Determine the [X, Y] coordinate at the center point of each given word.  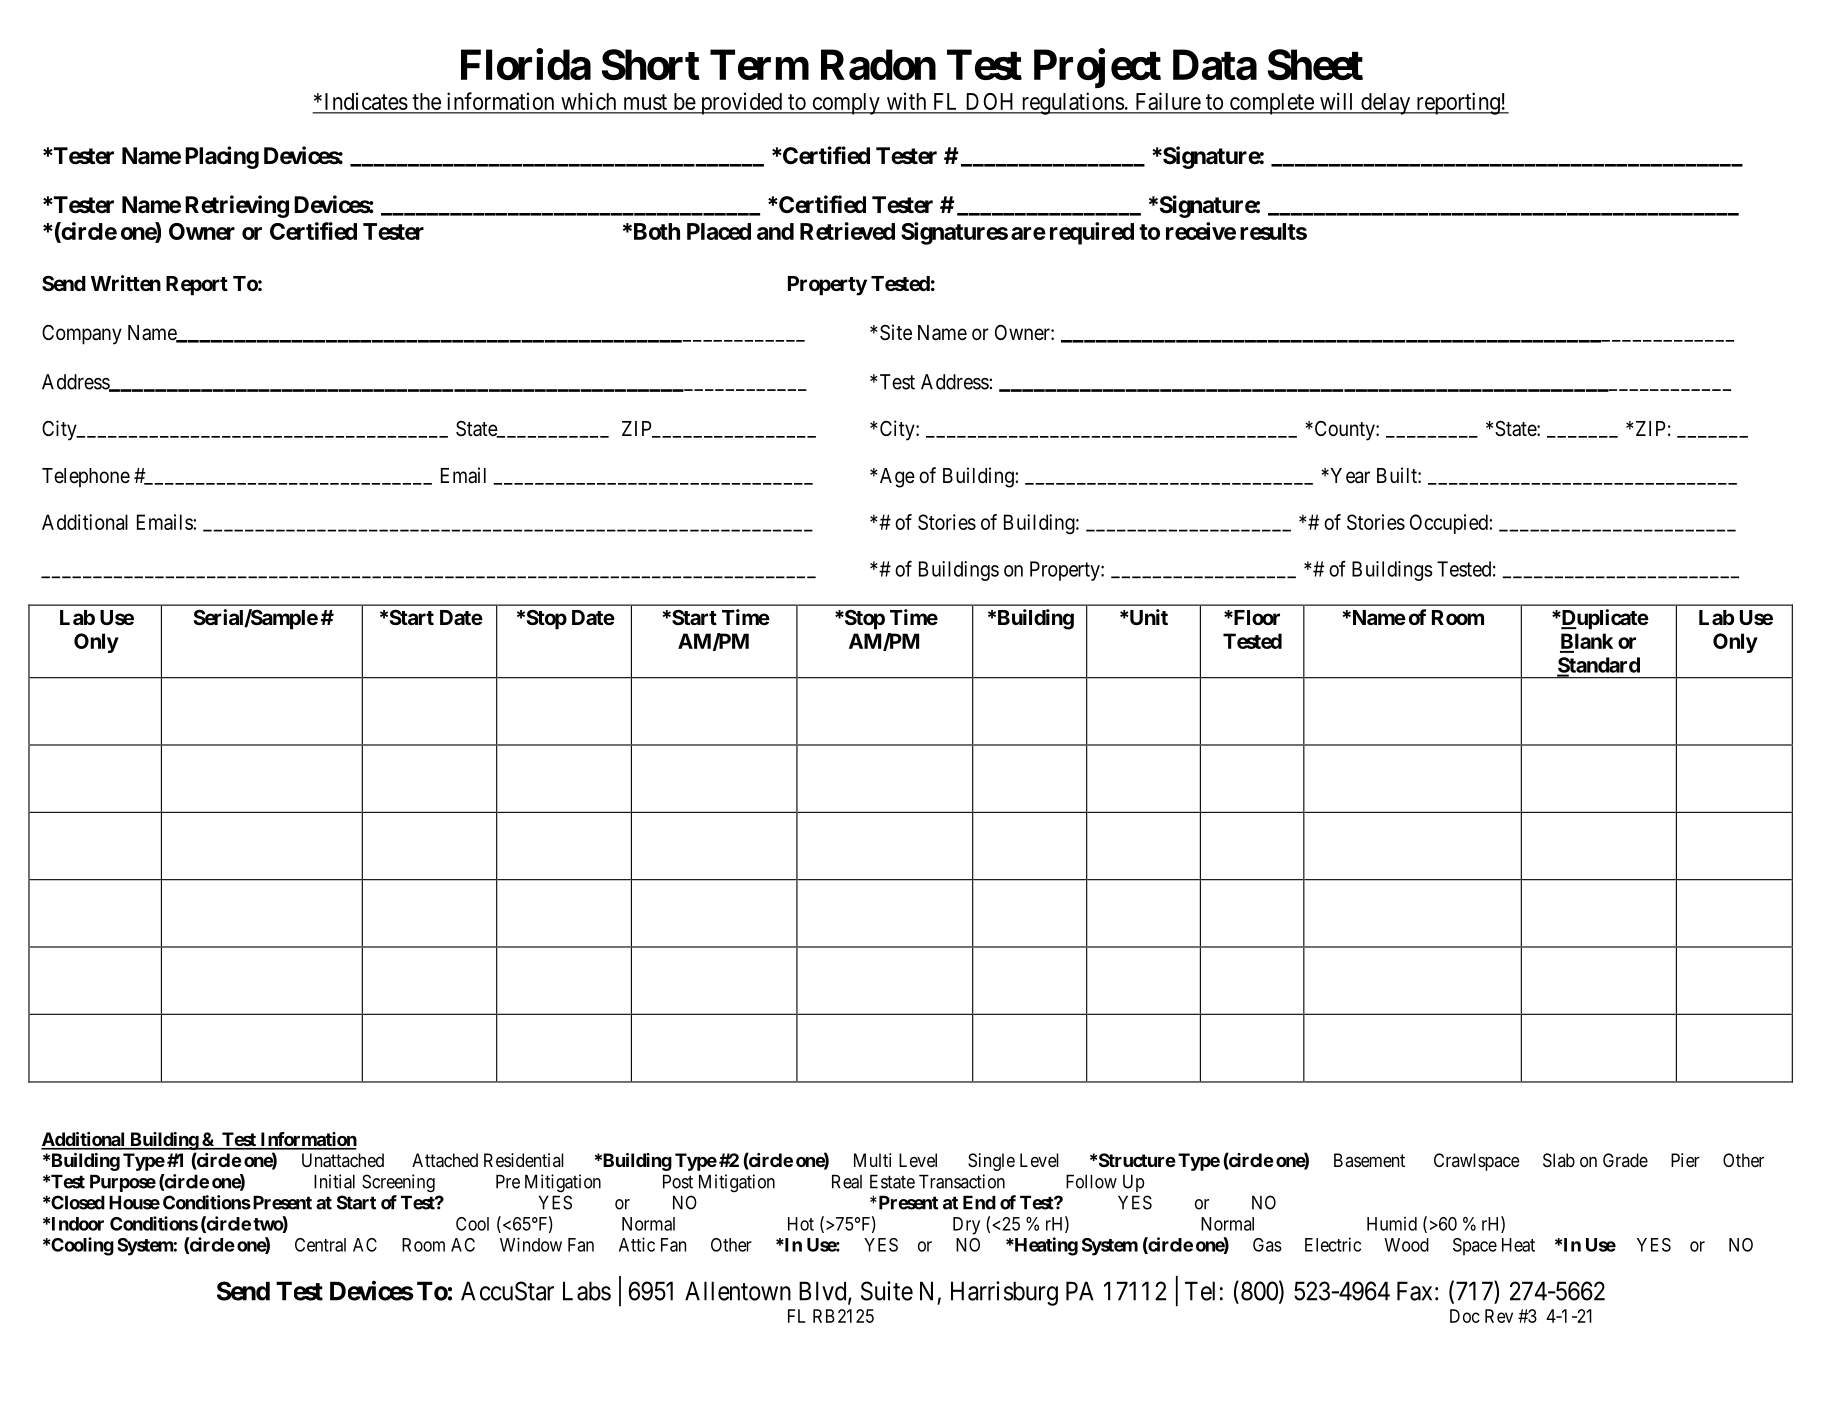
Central [320, 1245]
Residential [524, 1160]
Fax [1414, 1291]
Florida [526, 64]
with [906, 102]
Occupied [1450, 524]
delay [1386, 104]
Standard [1598, 666]
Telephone [86, 477]
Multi [872, 1160]
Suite [887, 1291]
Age [896, 478]
